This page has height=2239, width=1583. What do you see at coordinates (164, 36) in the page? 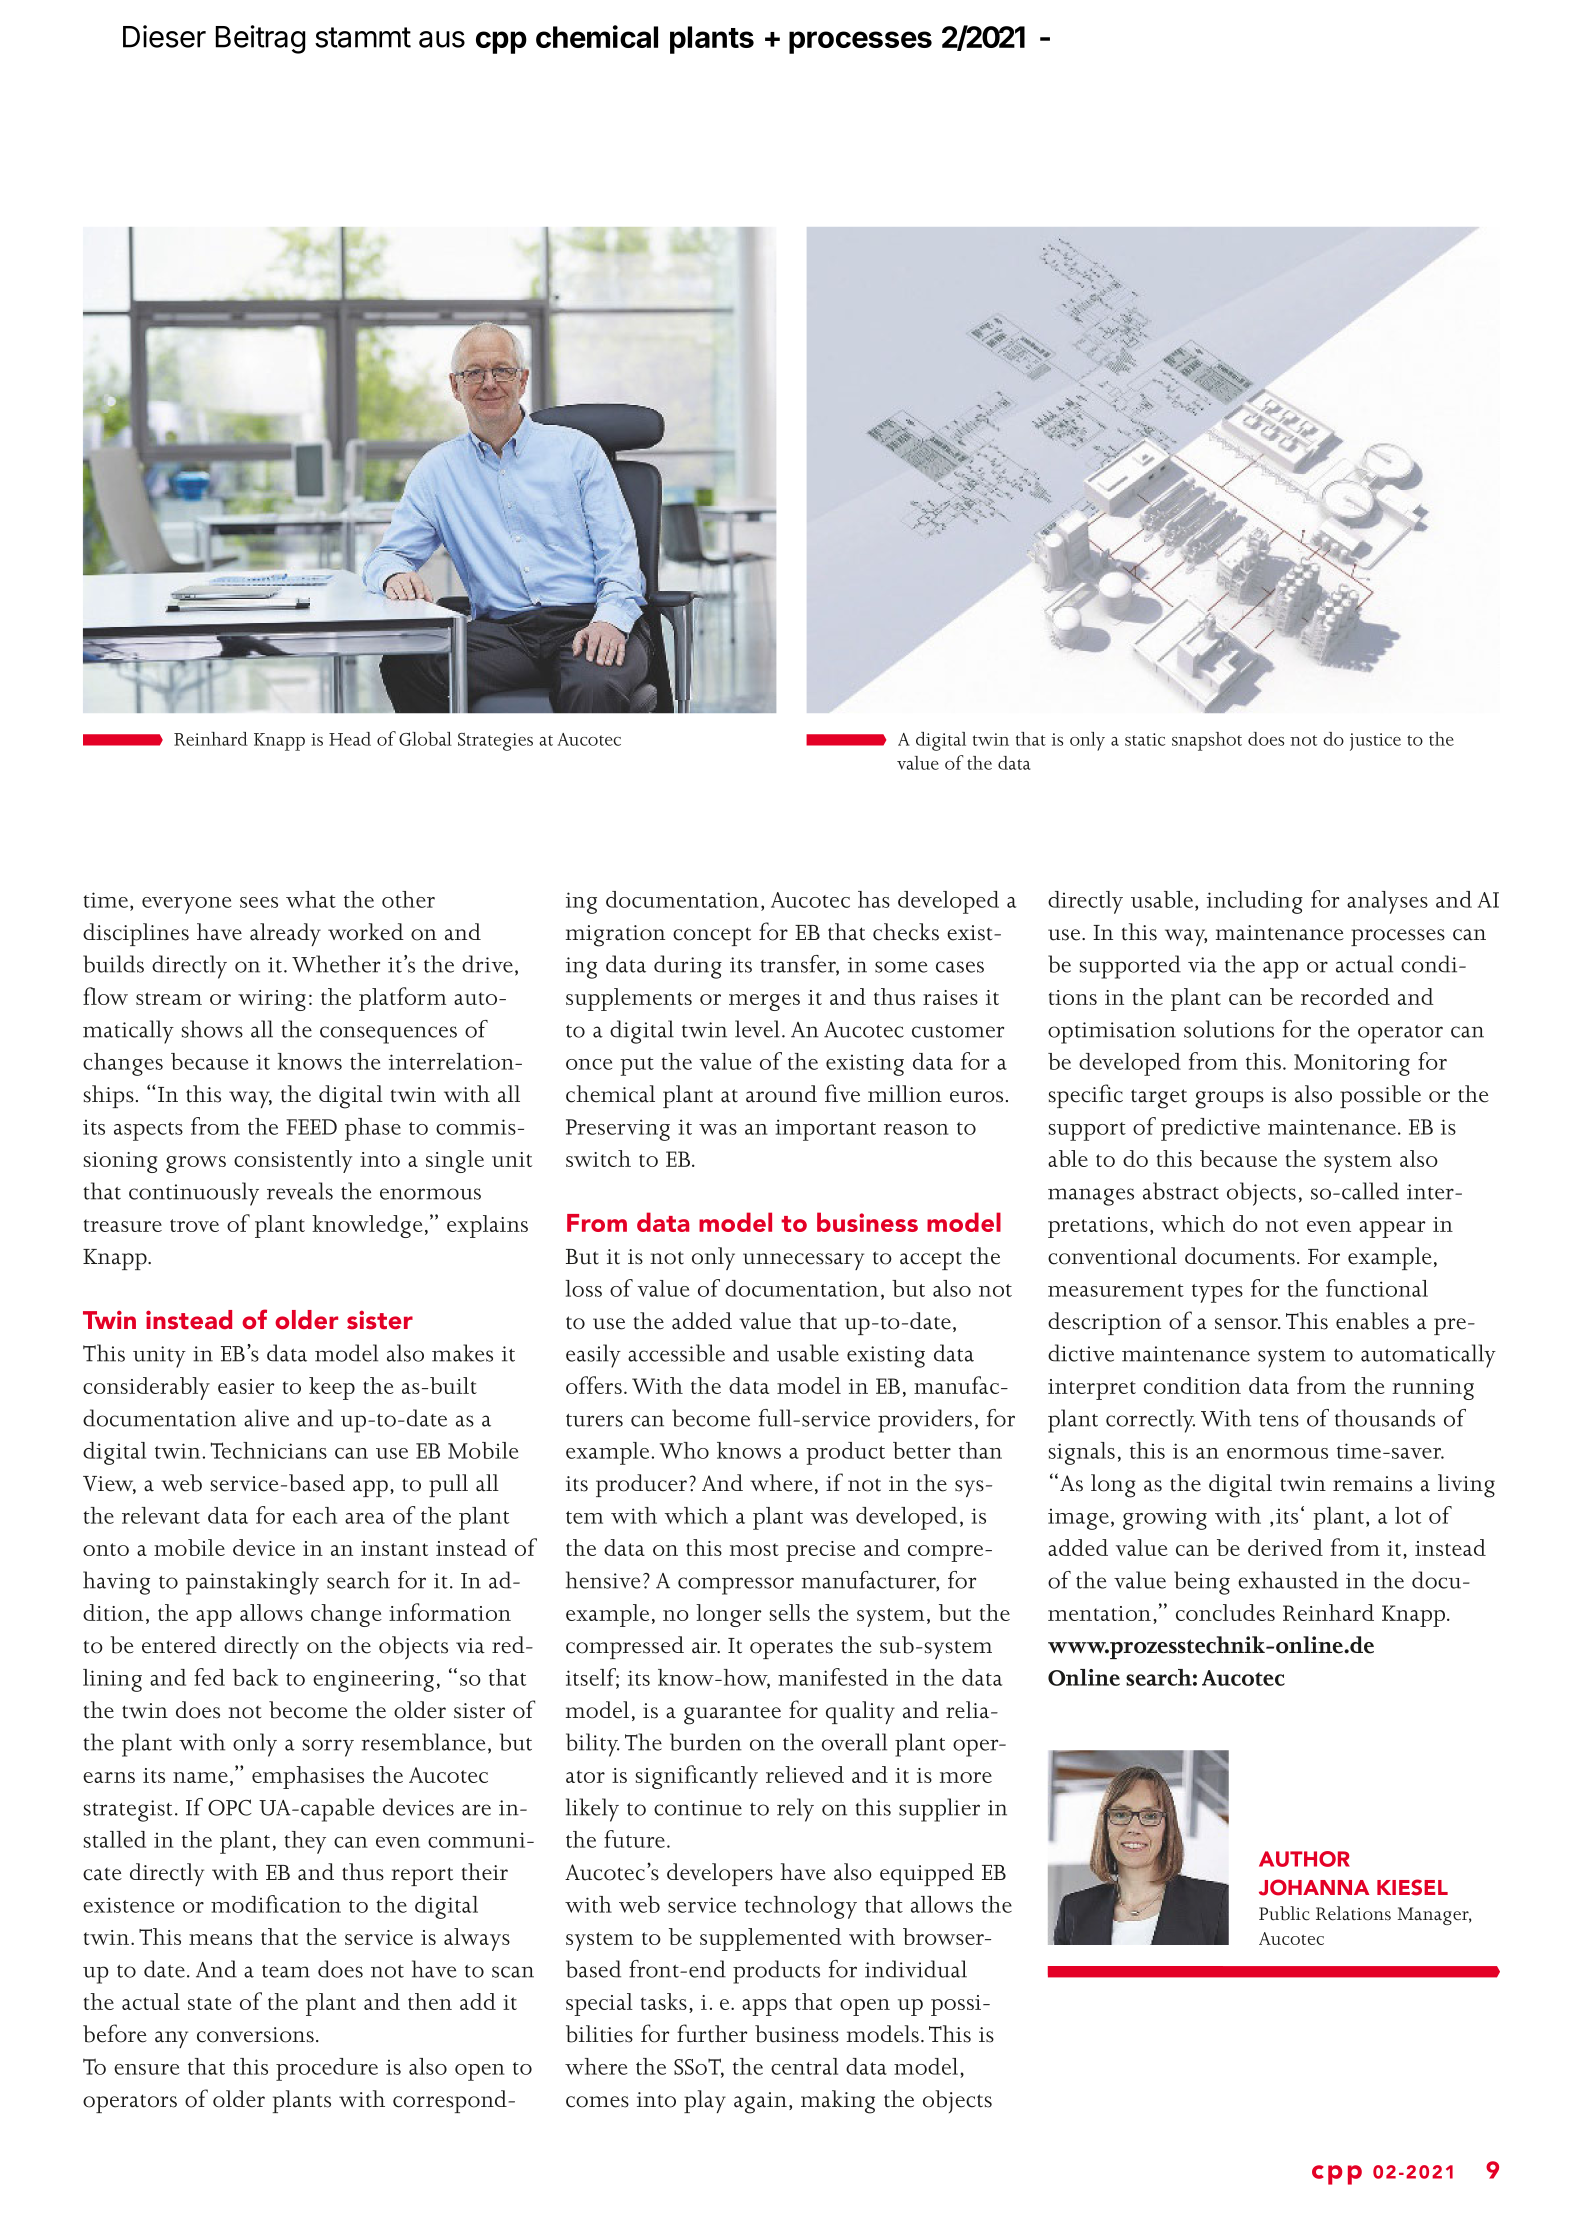
I see `Dieser` at bounding box center [164, 36].
